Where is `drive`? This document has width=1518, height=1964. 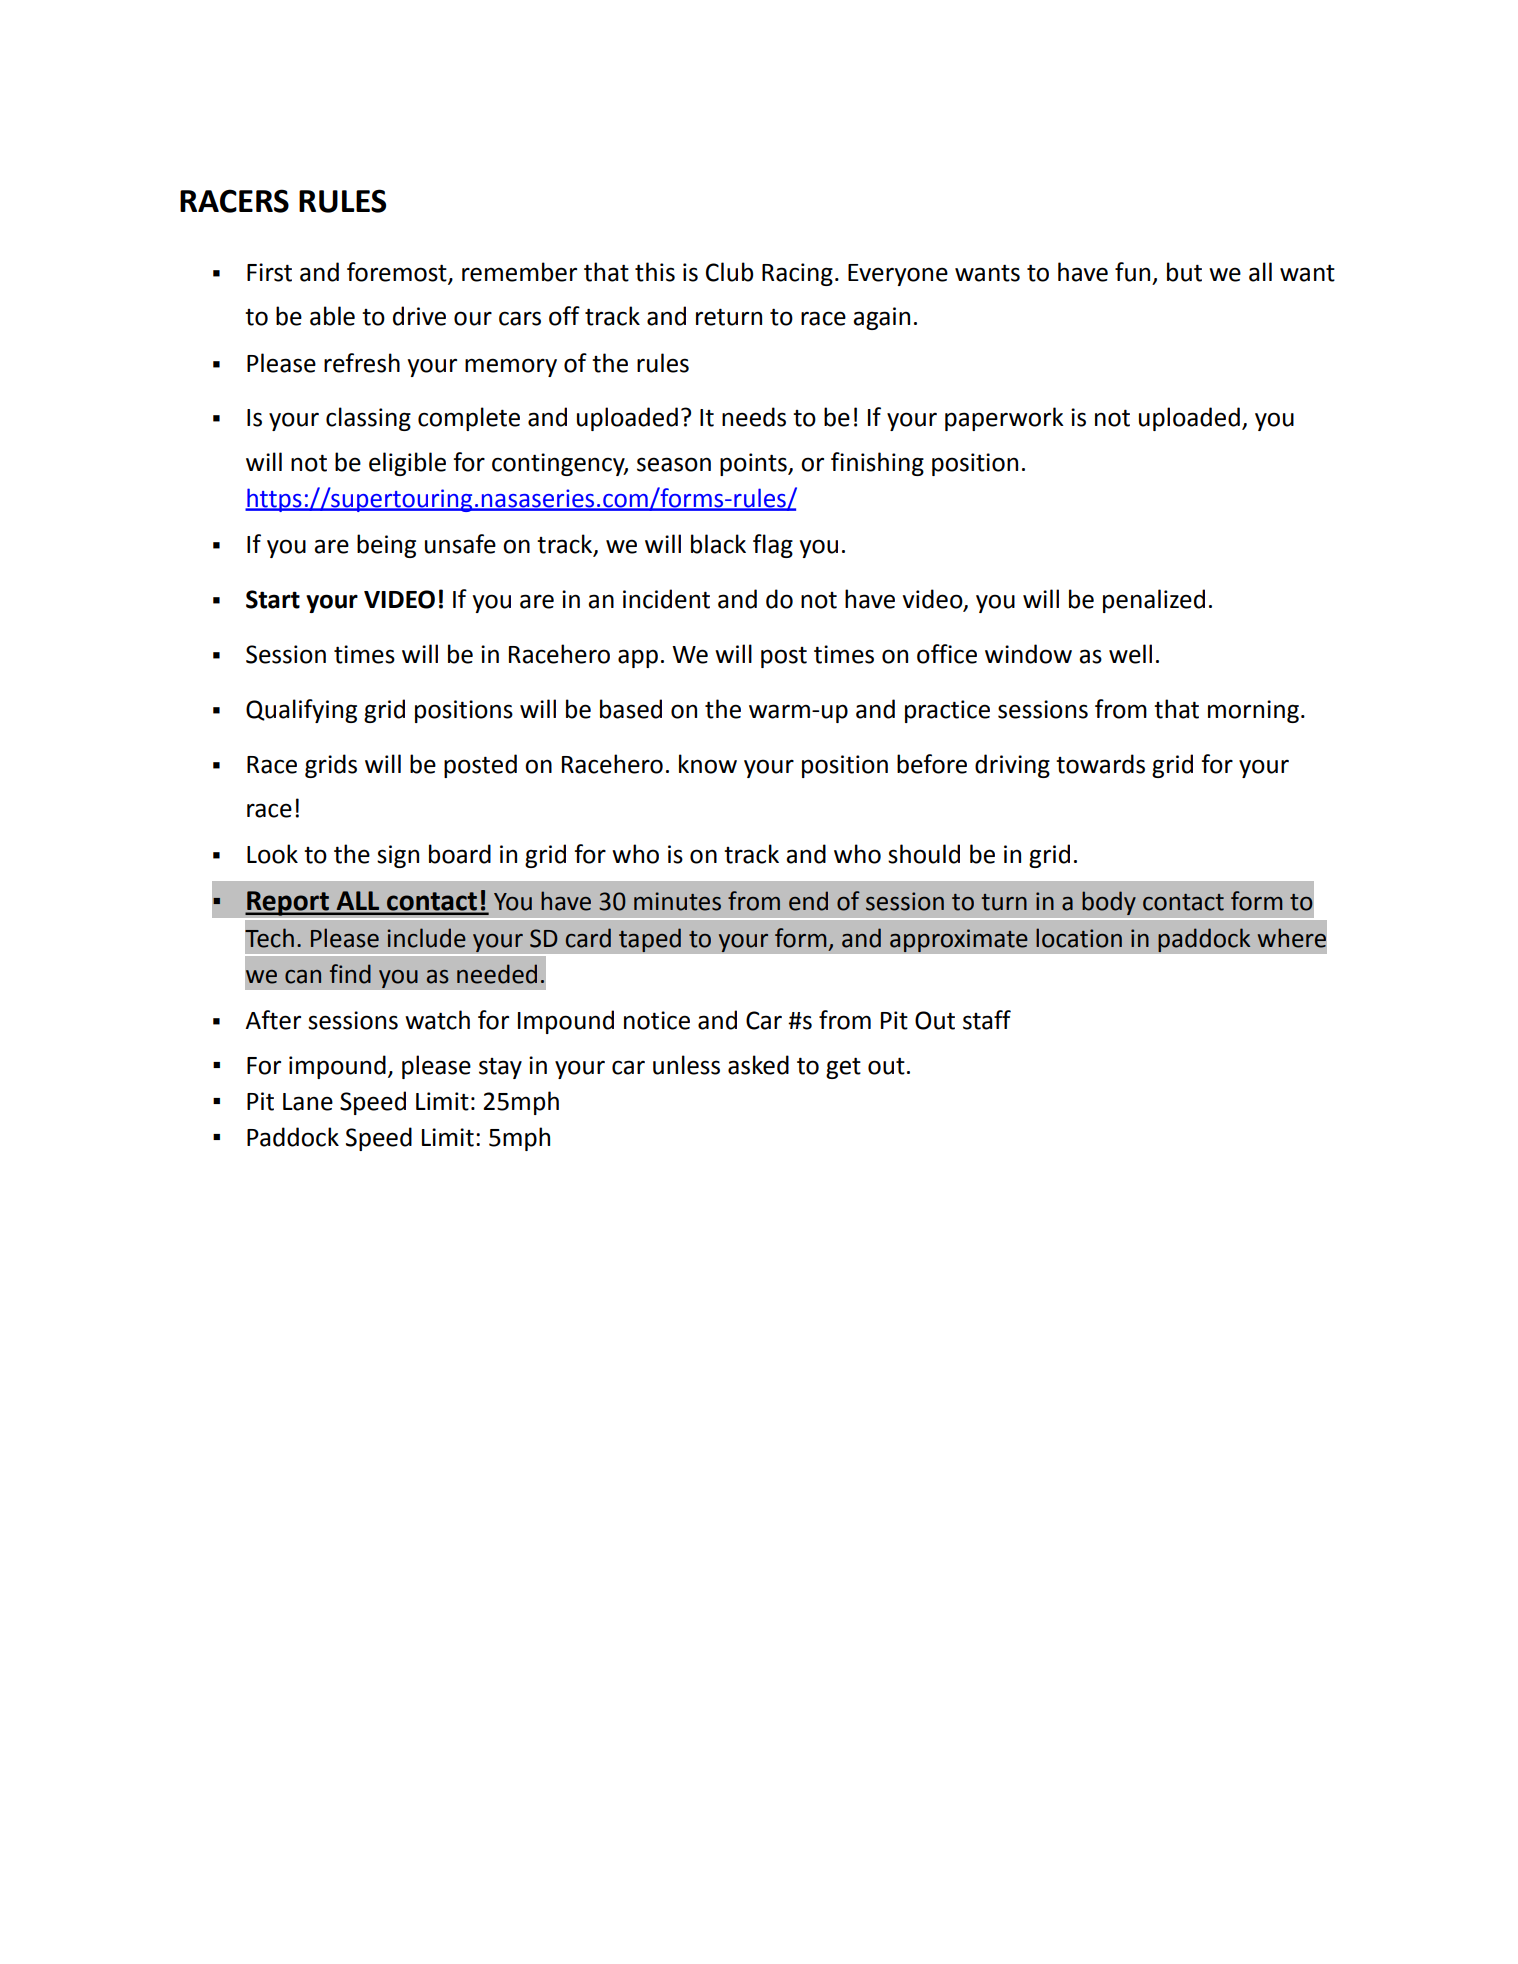 drive is located at coordinates (419, 316).
